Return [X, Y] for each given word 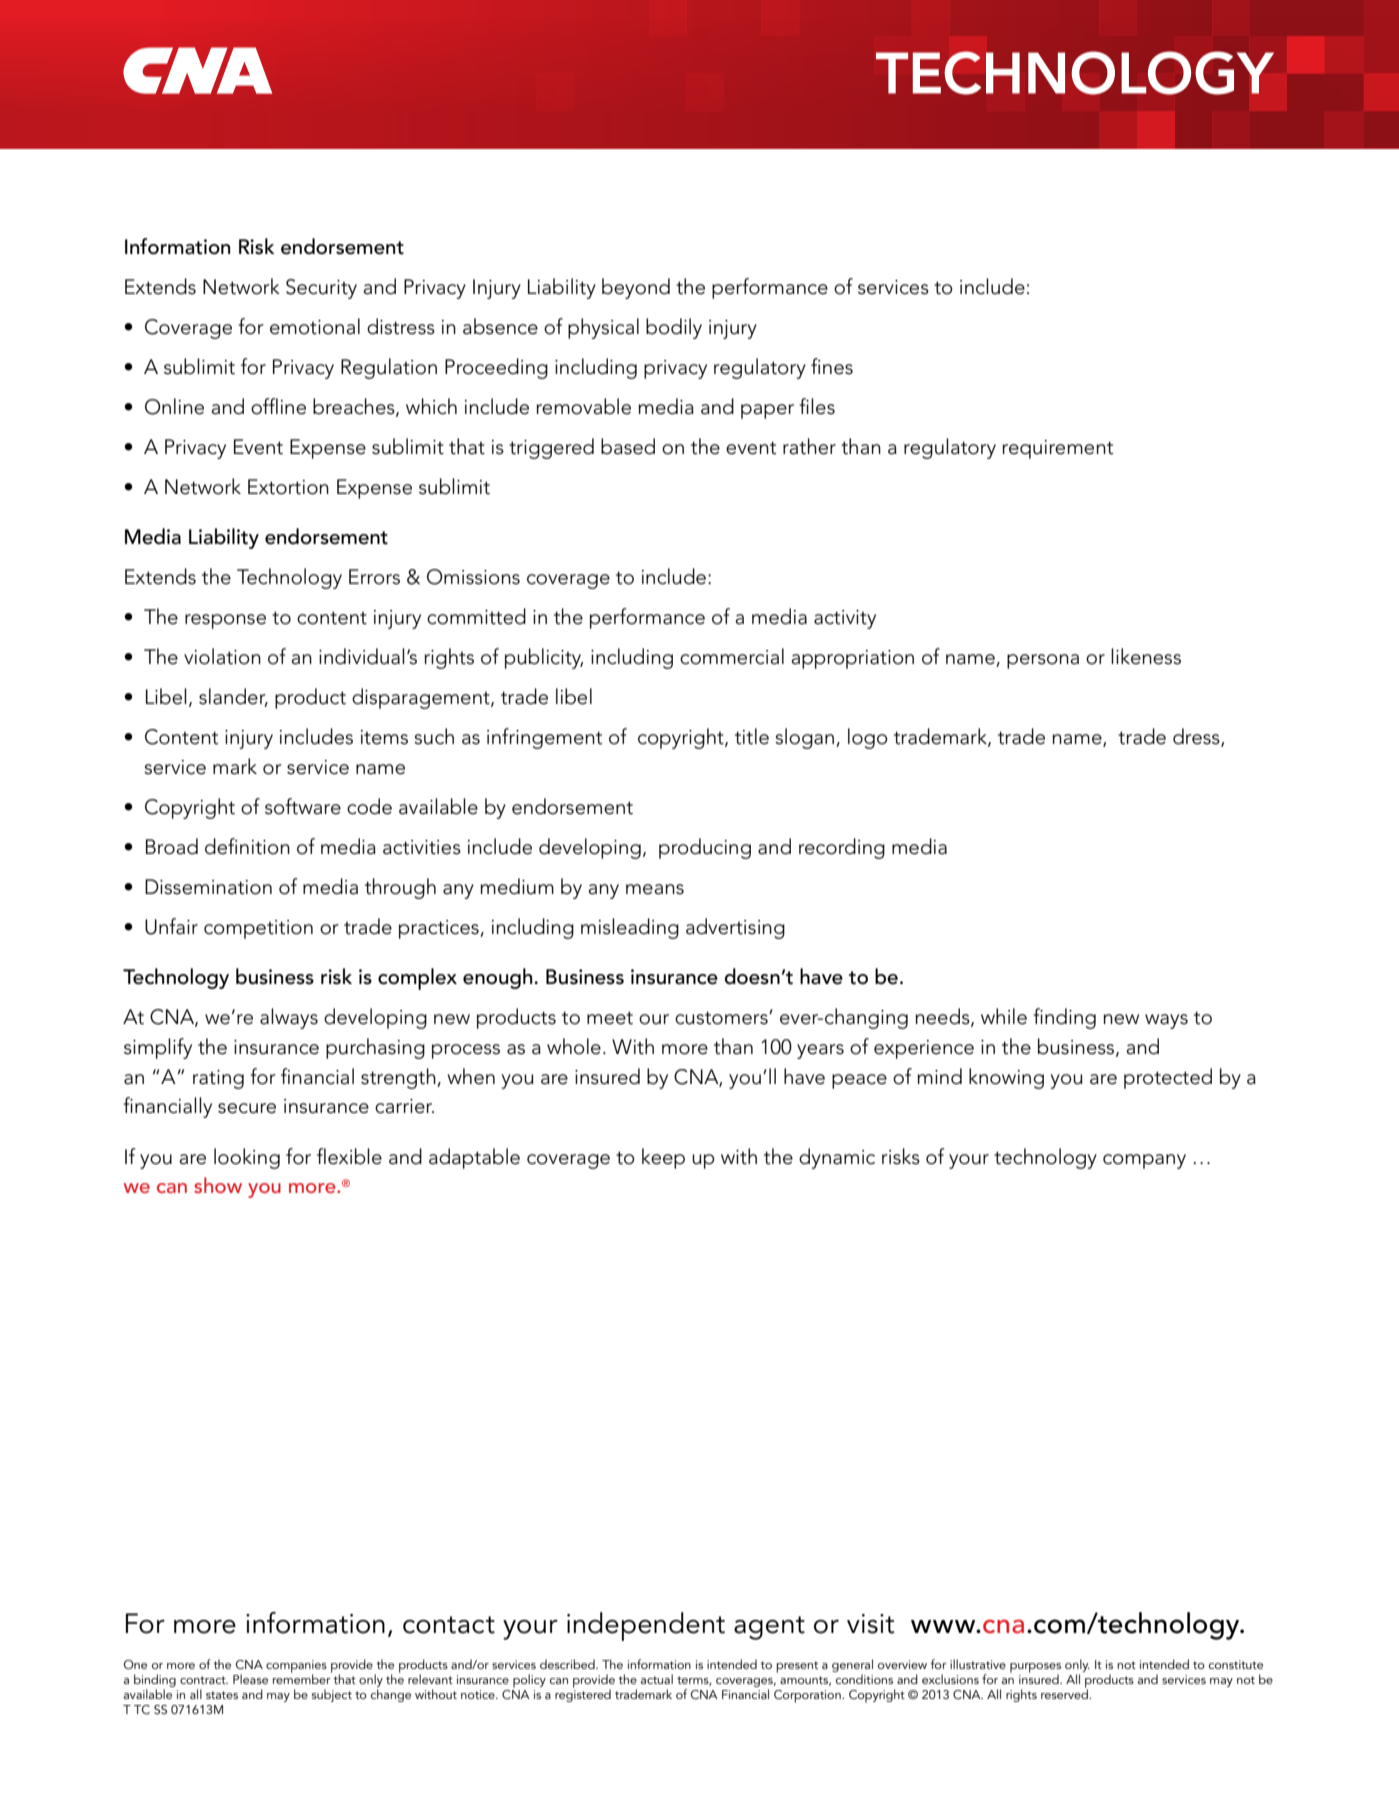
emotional [315, 326]
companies [296, 1667]
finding [1064, 1018]
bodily [674, 328]
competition [258, 929]
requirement [1057, 449]
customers [722, 1018]
